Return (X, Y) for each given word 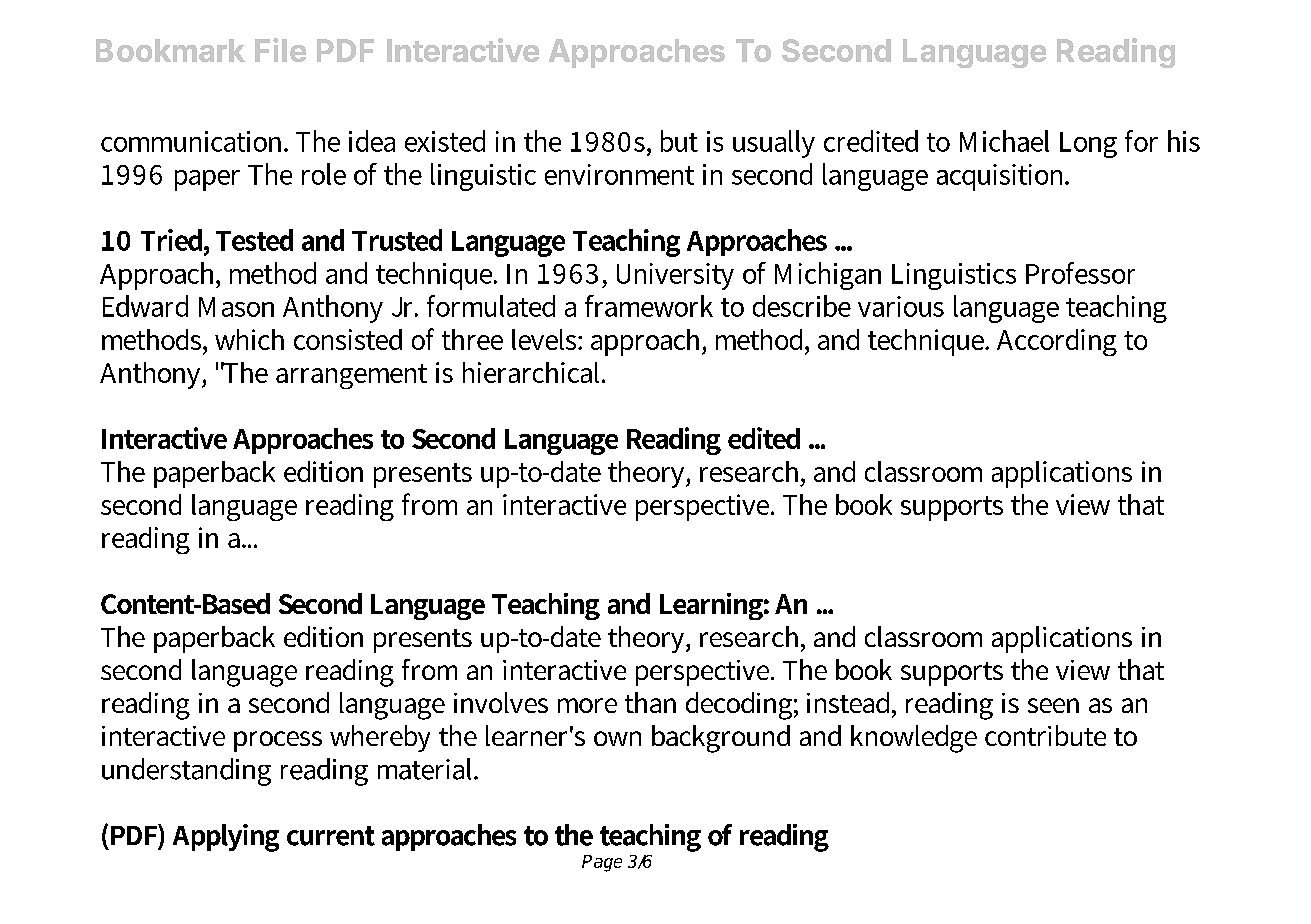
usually (774, 144)
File (280, 50)
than (650, 702)
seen (1053, 705)
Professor (1080, 273)
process (278, 741)
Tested (254, 240)
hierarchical (533, 372)
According (1057, 342)
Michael (1004, 141)
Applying (226, 838)
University (675, 276)
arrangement (351, 376)
